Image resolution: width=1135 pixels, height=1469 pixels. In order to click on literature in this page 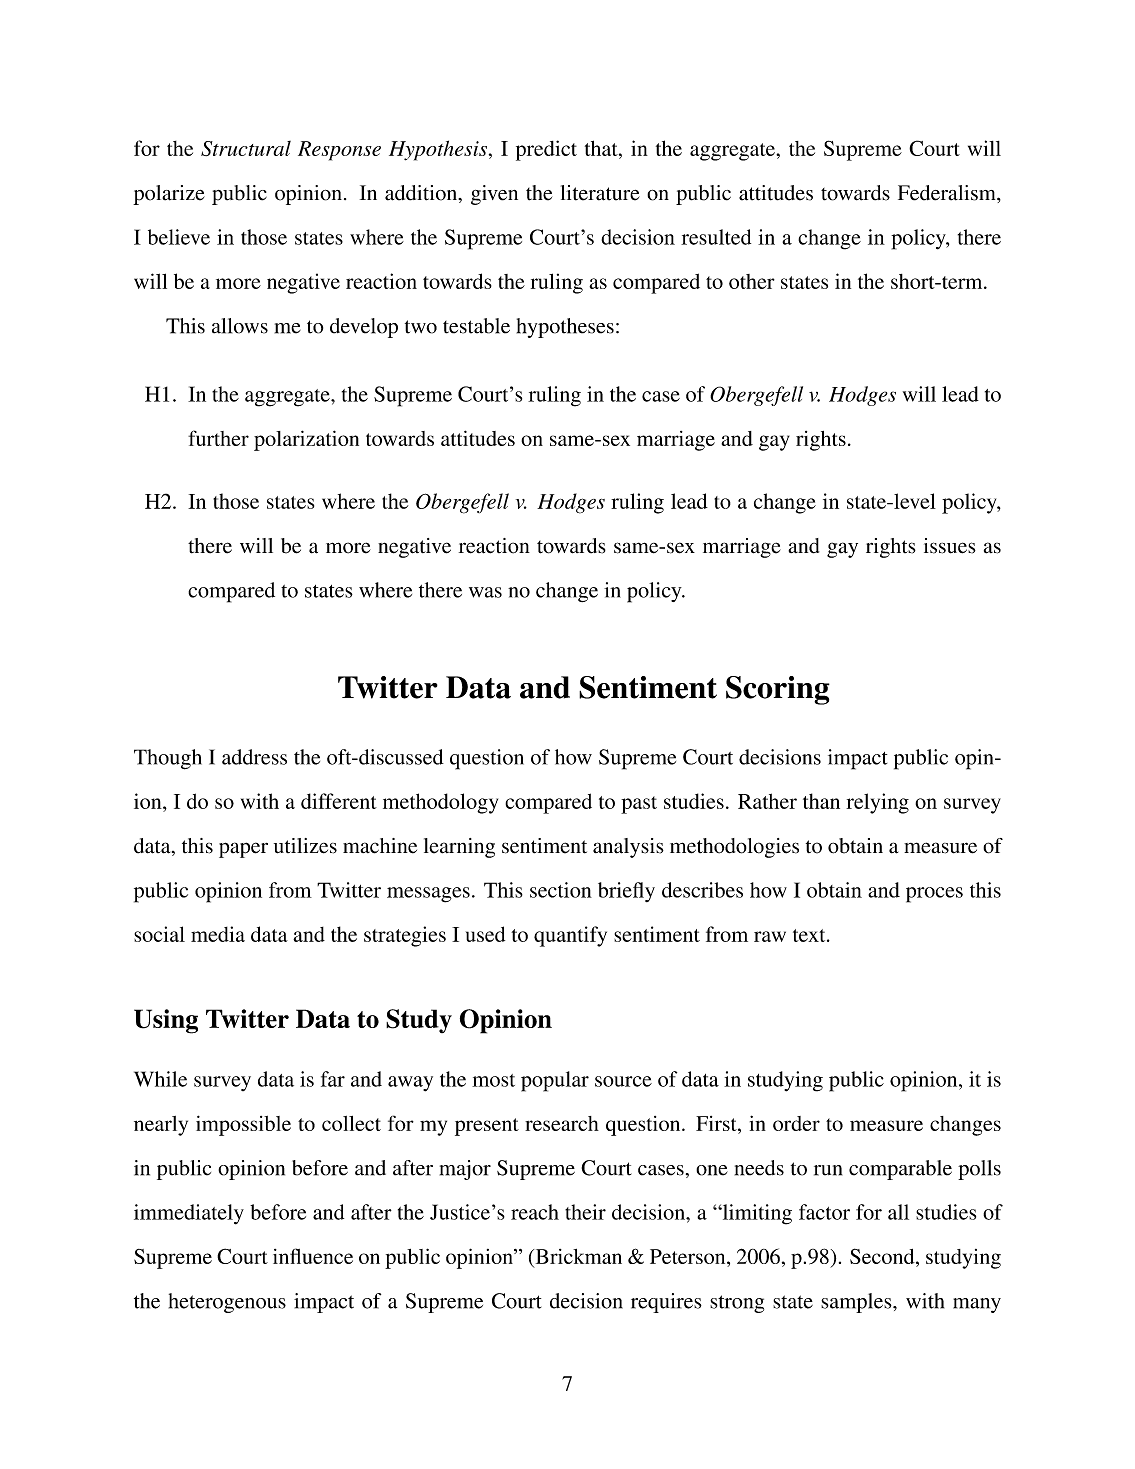, I will do `click(600, 193)`.
